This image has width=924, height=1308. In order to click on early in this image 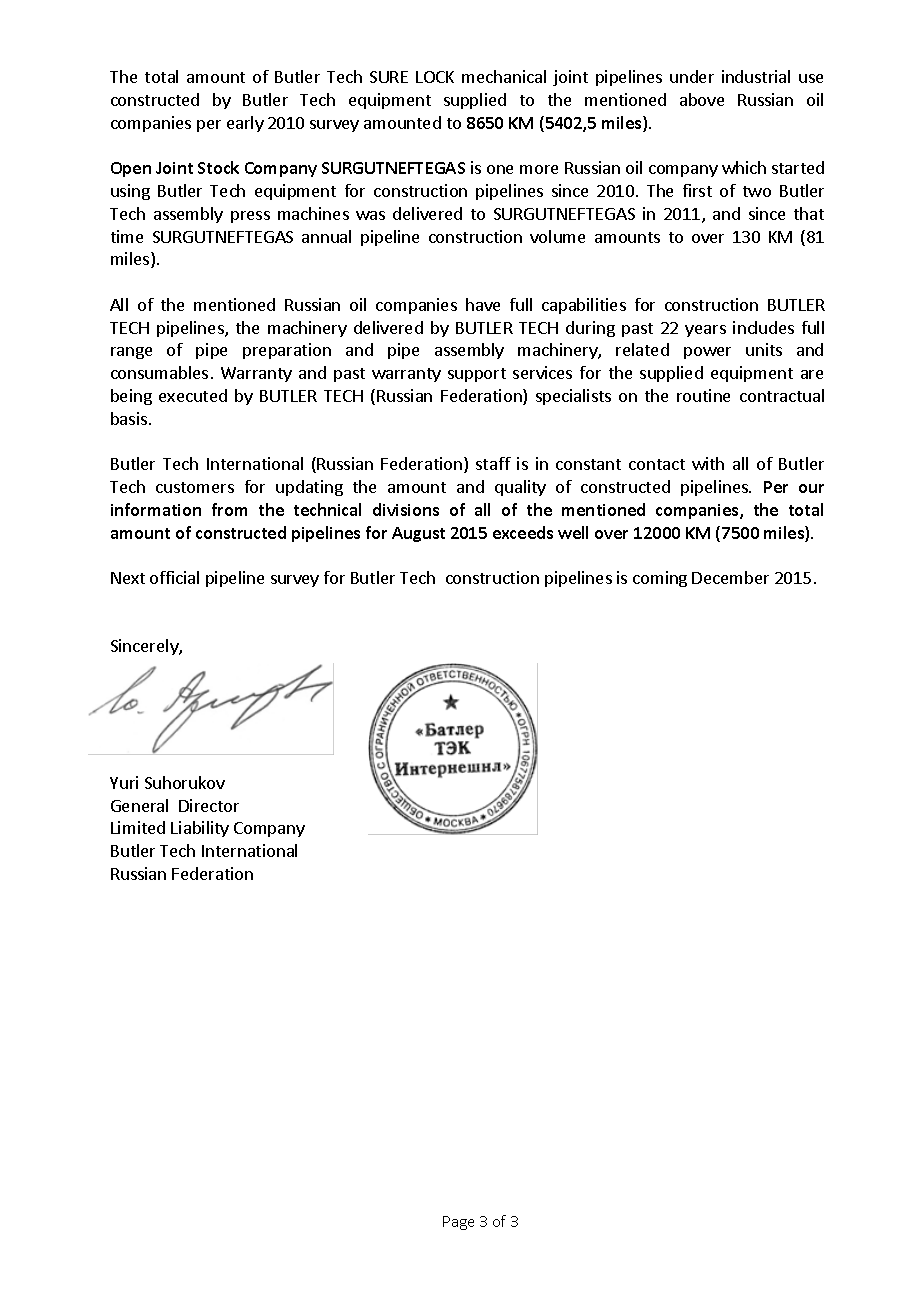, I will do `click(245, 124)`.
